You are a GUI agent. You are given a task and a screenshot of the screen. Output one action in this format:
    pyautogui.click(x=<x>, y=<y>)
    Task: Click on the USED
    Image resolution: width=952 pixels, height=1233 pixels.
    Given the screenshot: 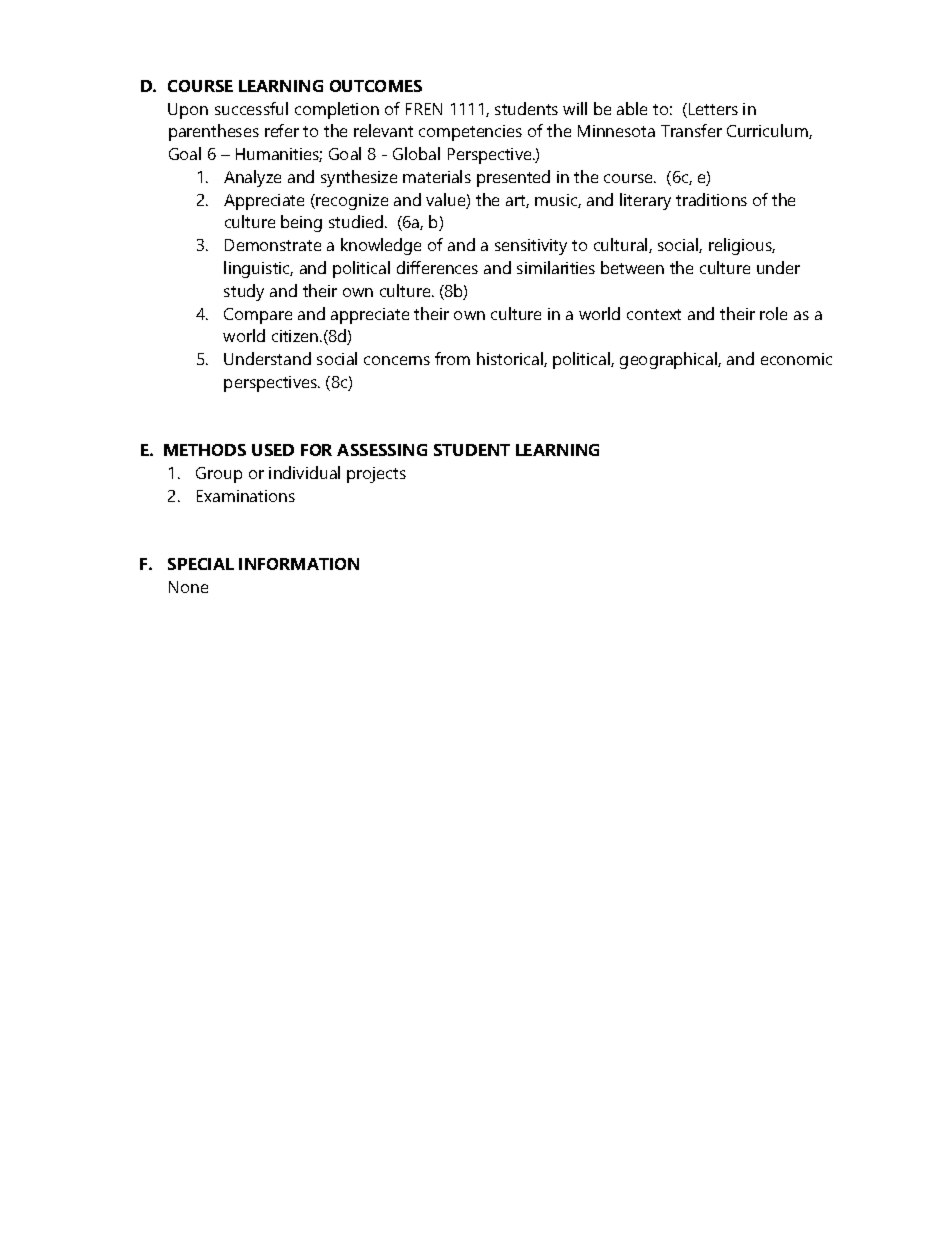 What is the action you would take?
    pyautogui.click(x=273, y=450)
